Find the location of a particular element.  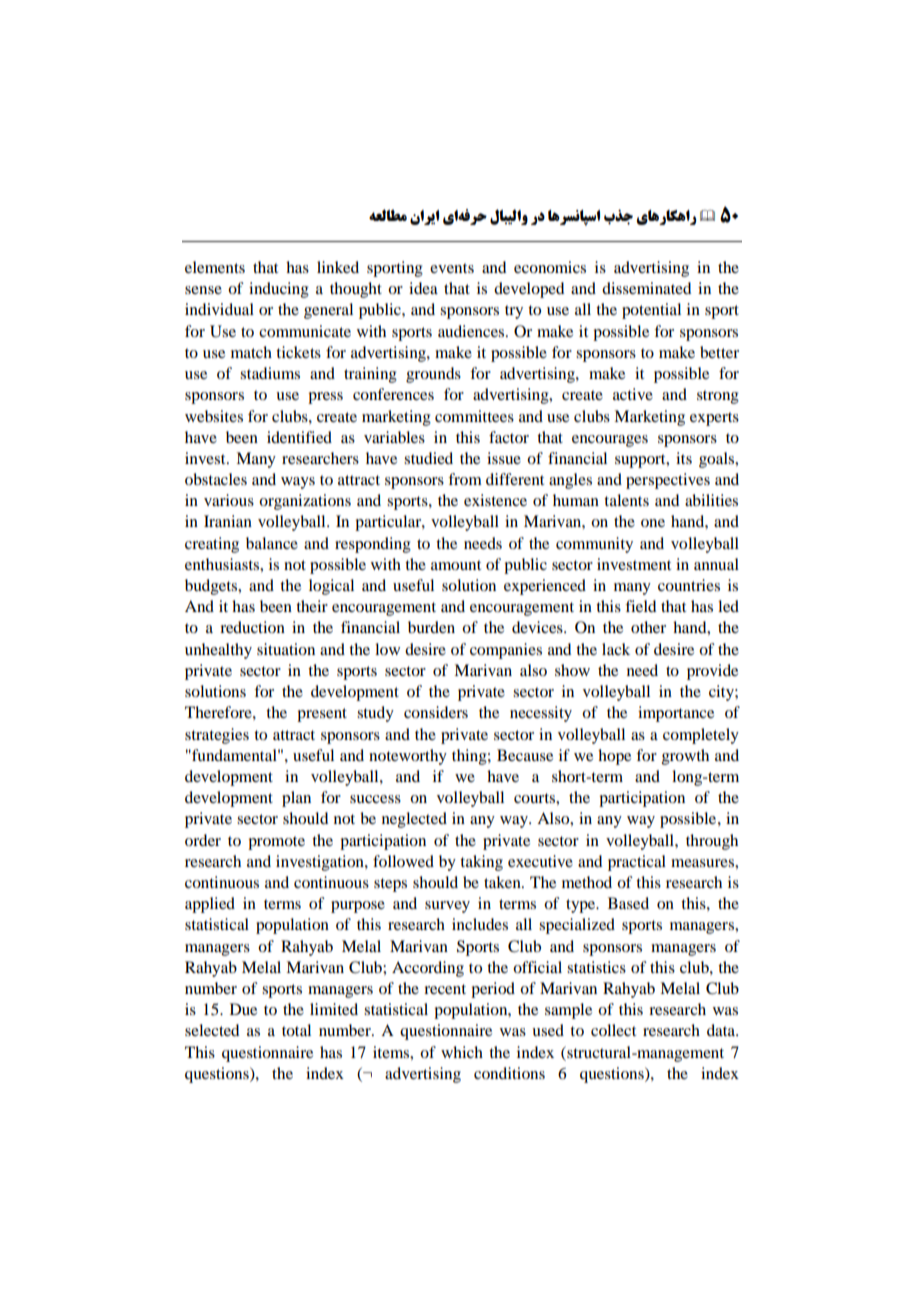

situation is located at coordinates (286, 649).
